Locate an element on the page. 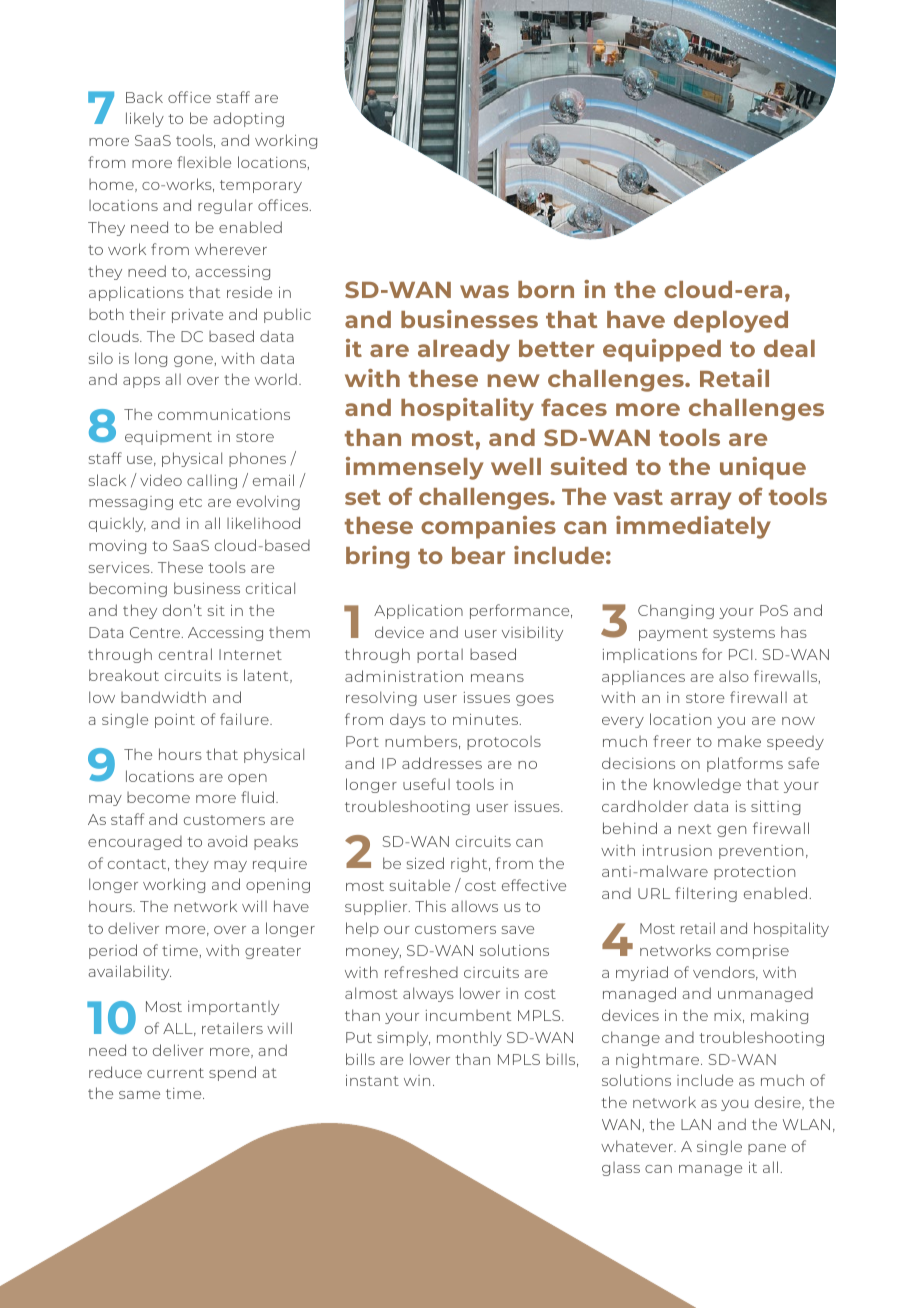  equipped is located at coordinates (662, 350).
